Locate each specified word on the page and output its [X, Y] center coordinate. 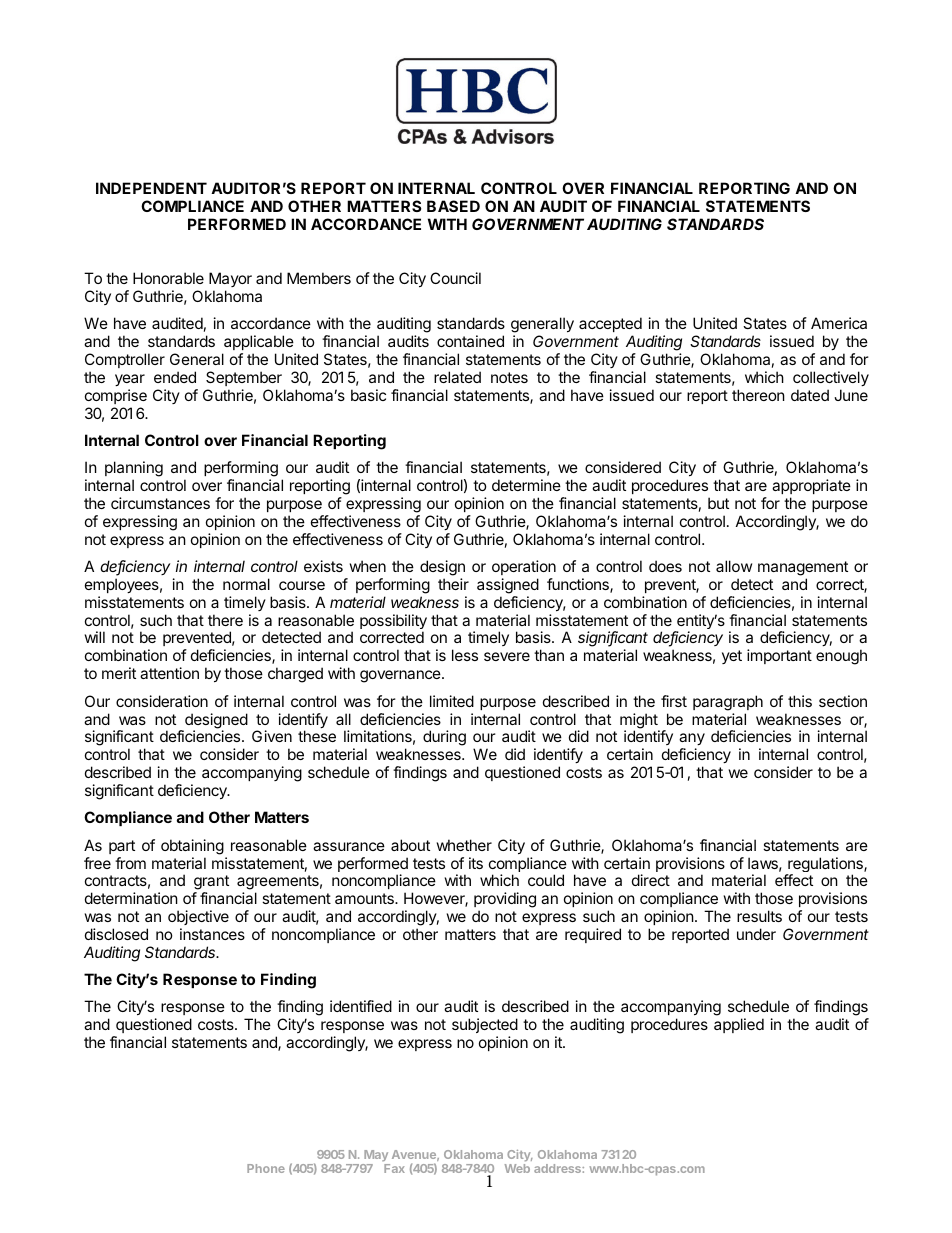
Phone [266, 1168]
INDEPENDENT [151, 188]
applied [739, 1025]
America [839, 323]
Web [517, 1168]
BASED [453, 206]
